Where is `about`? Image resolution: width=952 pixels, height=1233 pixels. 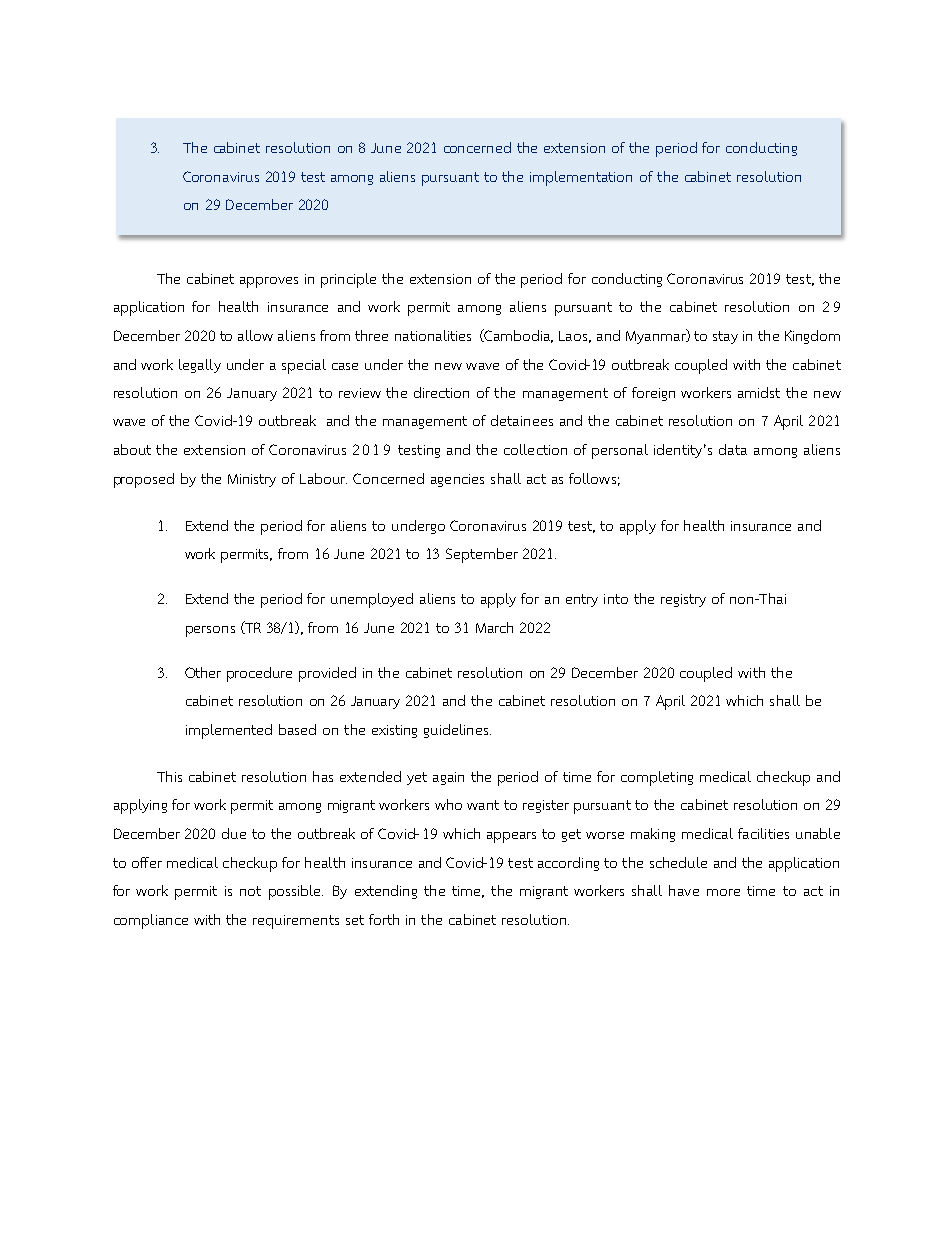 about is located at coordinates (132, 449).
